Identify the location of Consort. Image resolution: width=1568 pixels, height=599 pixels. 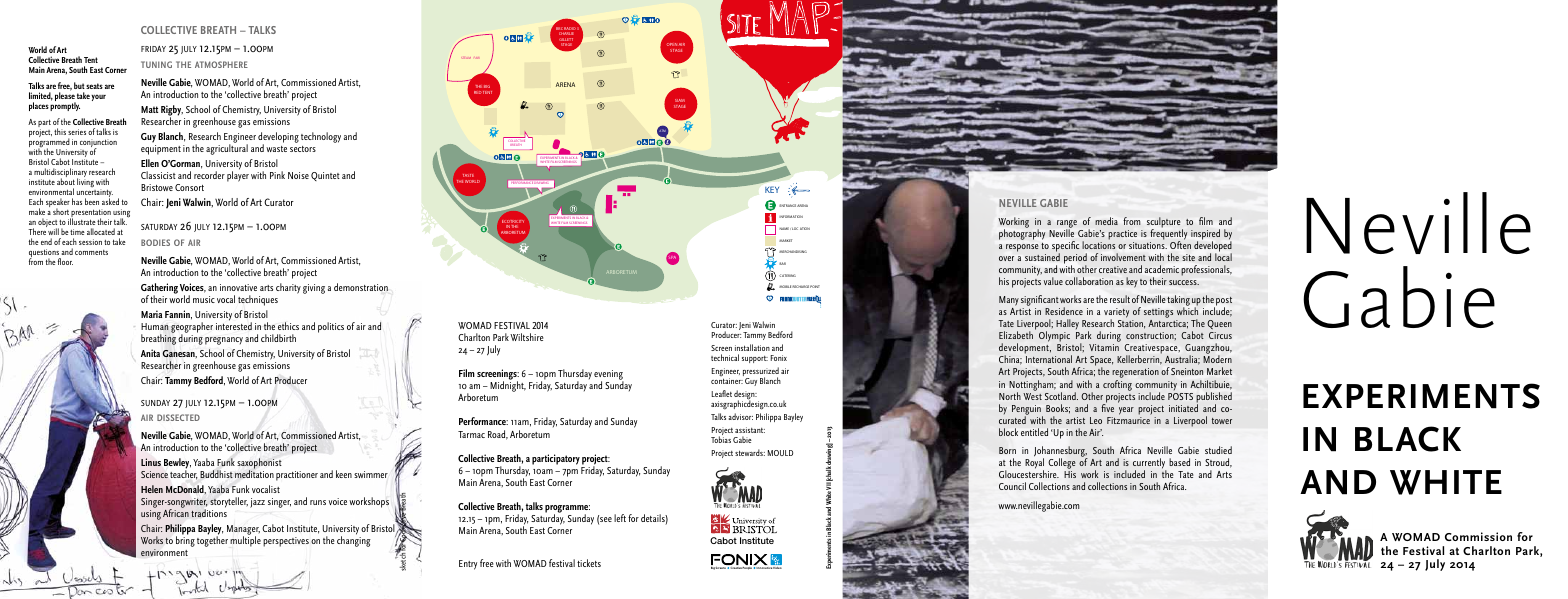
(189, 187).
